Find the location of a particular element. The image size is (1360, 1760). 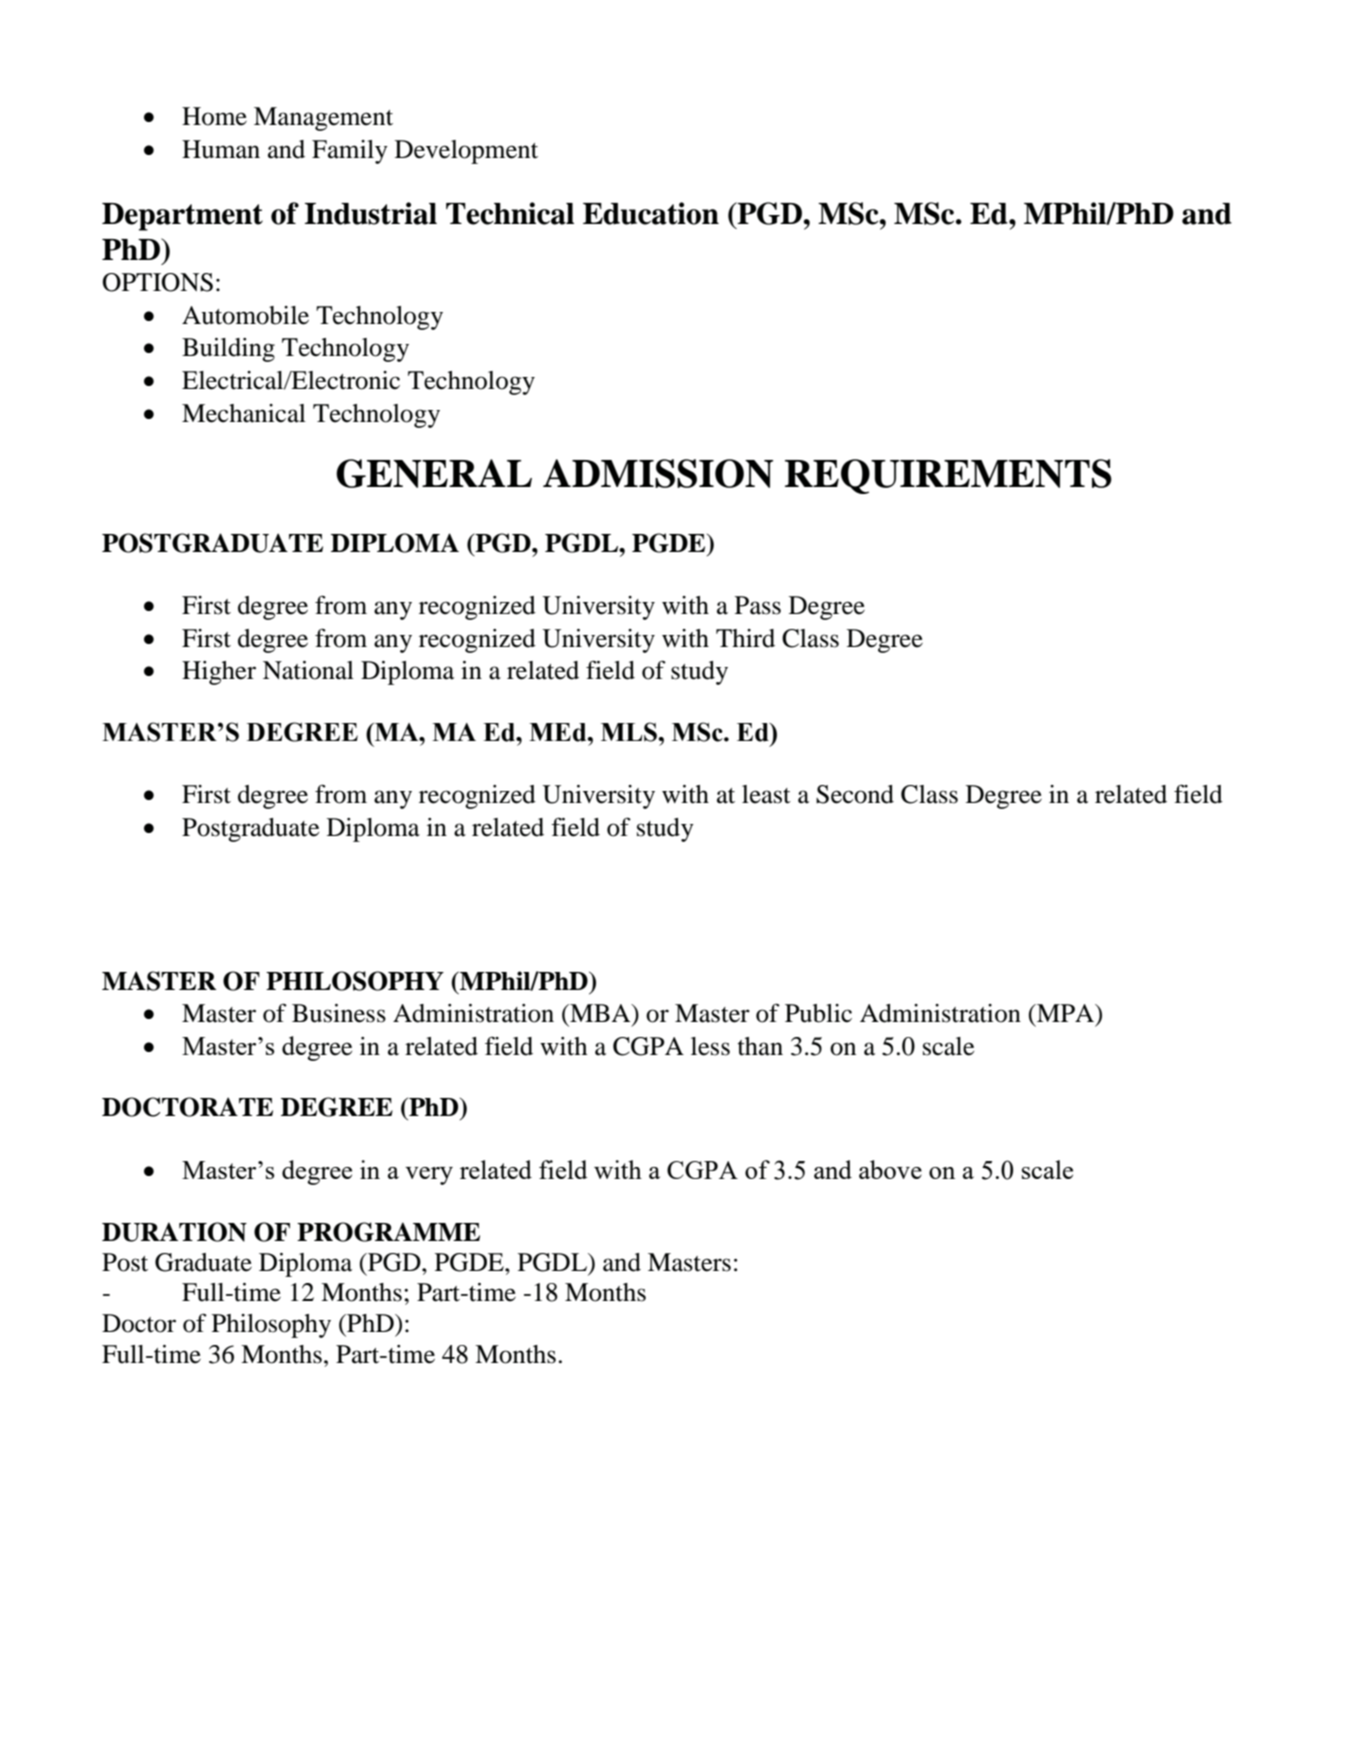

Technical is located at coordinates (510, 213).
